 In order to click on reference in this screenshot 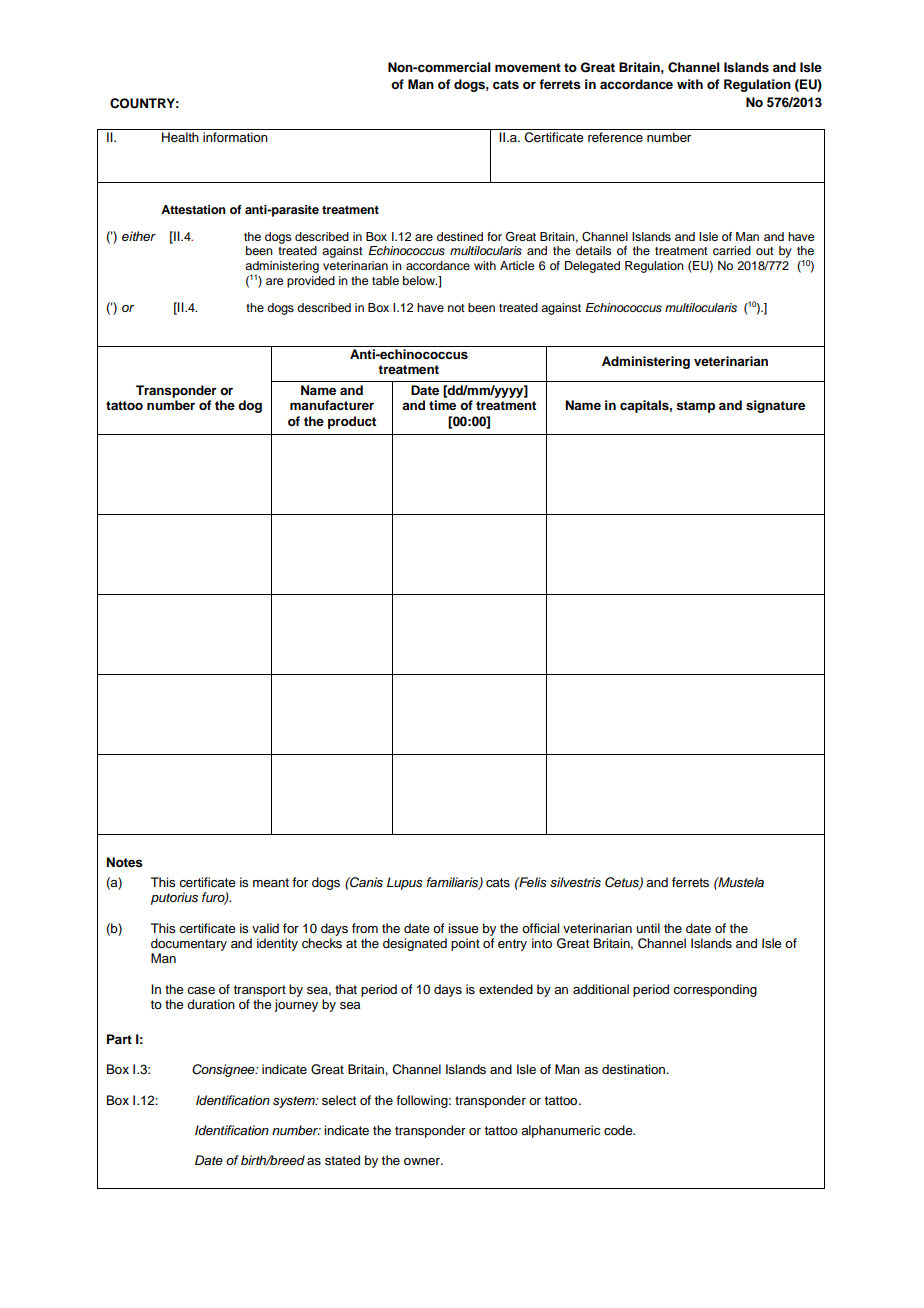, I will do `click(615, 137)`.
